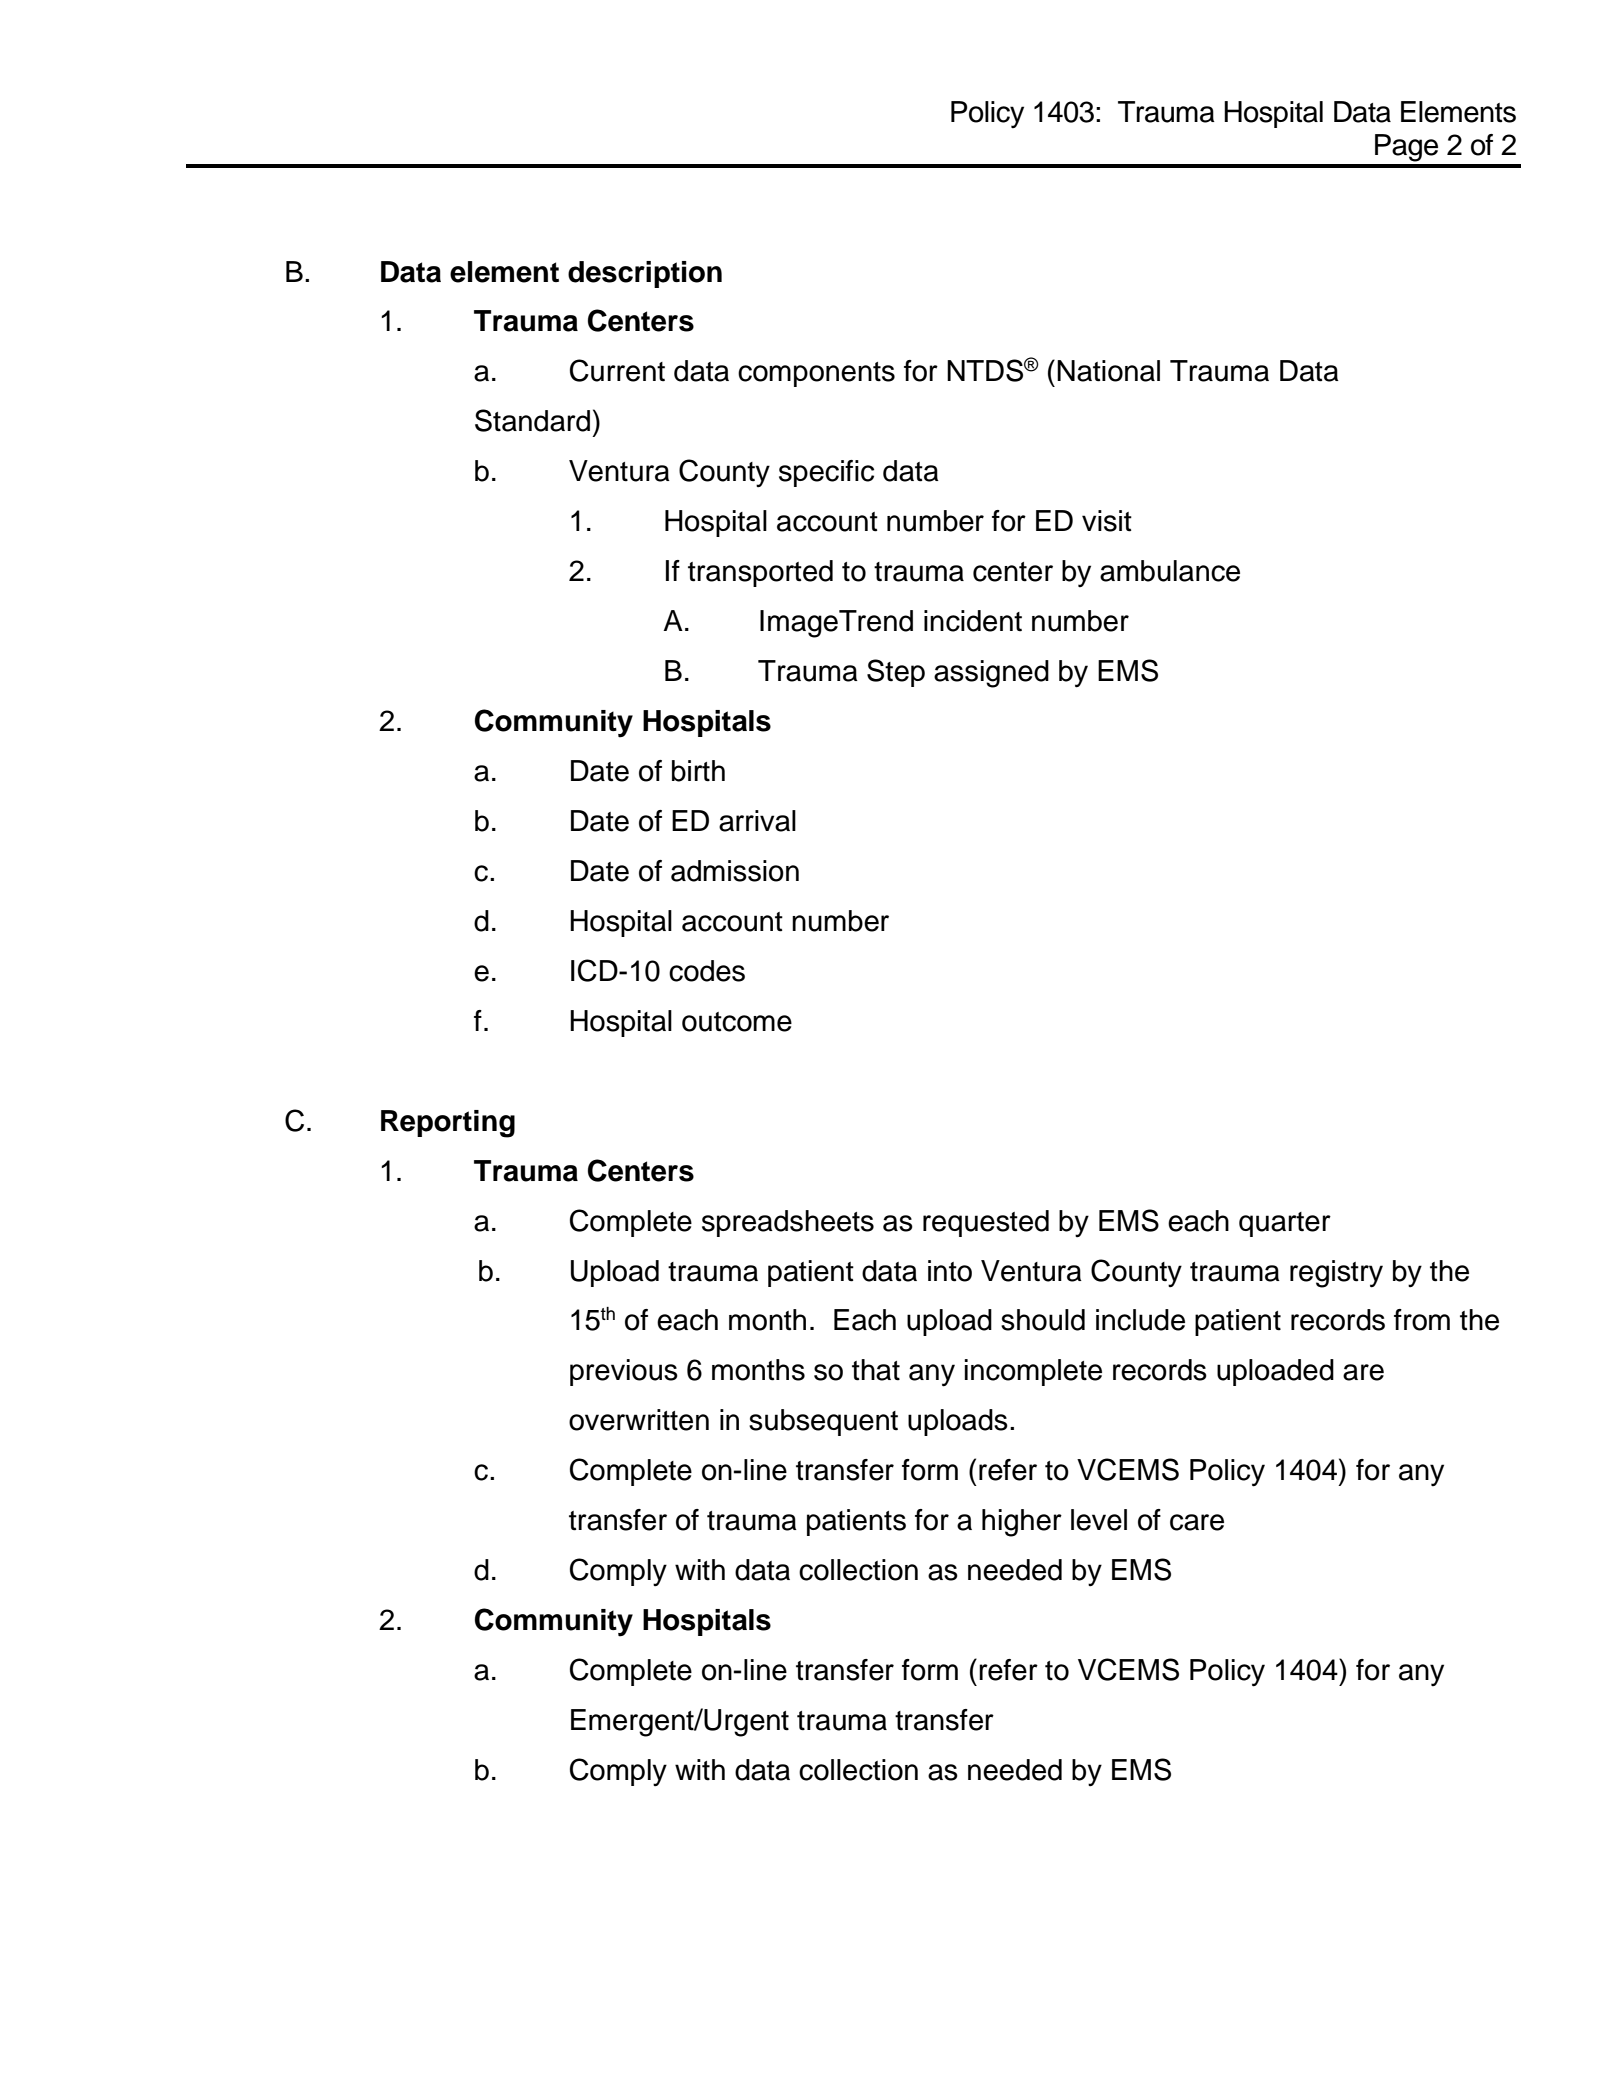  Describe the element at coordinates (698, 771) in the page. I see `birth` at that location.
